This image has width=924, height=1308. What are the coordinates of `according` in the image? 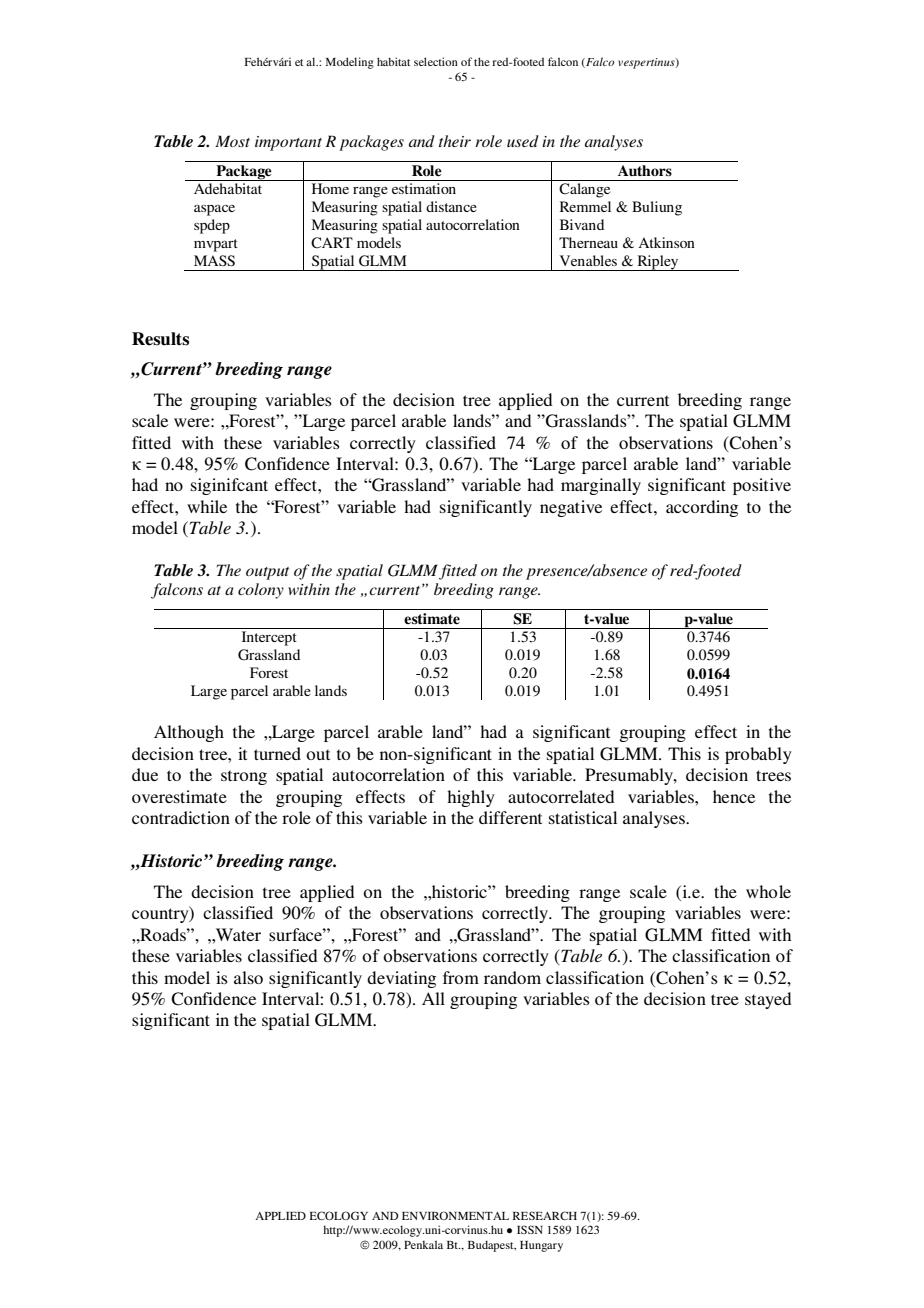 It's located at (702, 508).
